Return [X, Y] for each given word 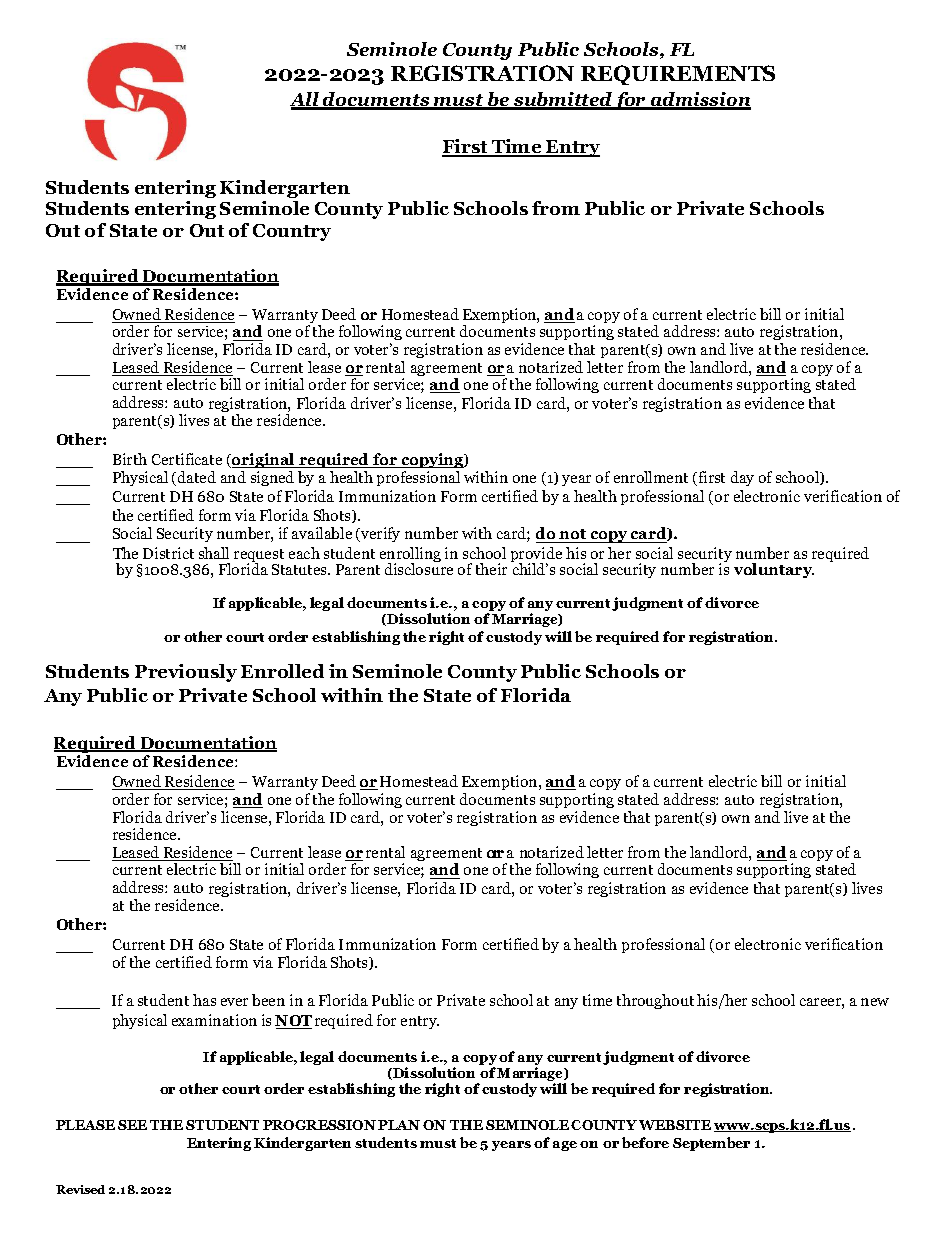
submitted [562, 100]
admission [700, 100]
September [711, 1144]
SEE [132, 1125]
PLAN [399, 1125]
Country [292, 232]
